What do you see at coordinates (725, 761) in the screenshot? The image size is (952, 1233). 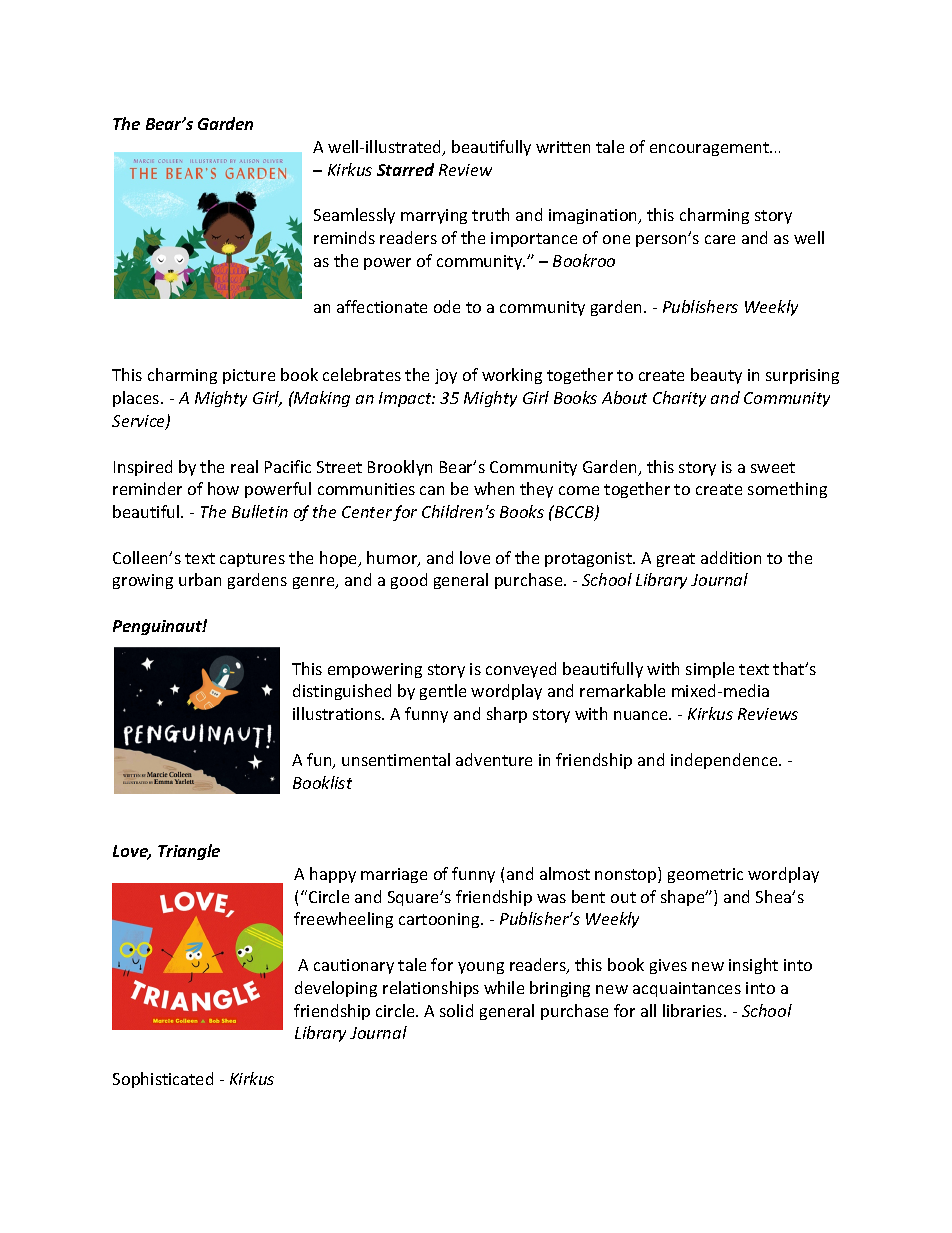 I see `independence` at bounding box center [725, 761].
